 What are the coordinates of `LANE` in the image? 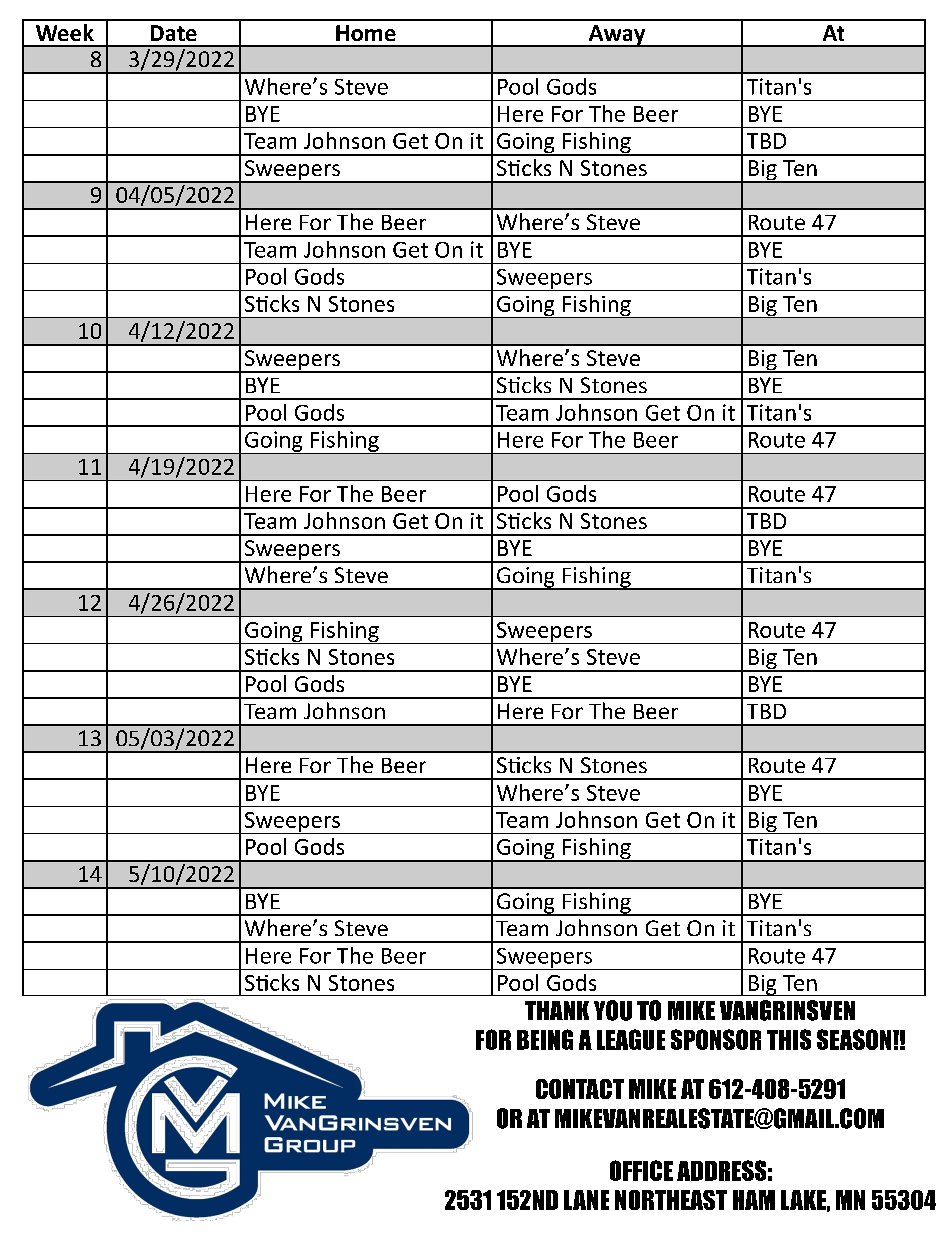 It's located at (586, 1200).
